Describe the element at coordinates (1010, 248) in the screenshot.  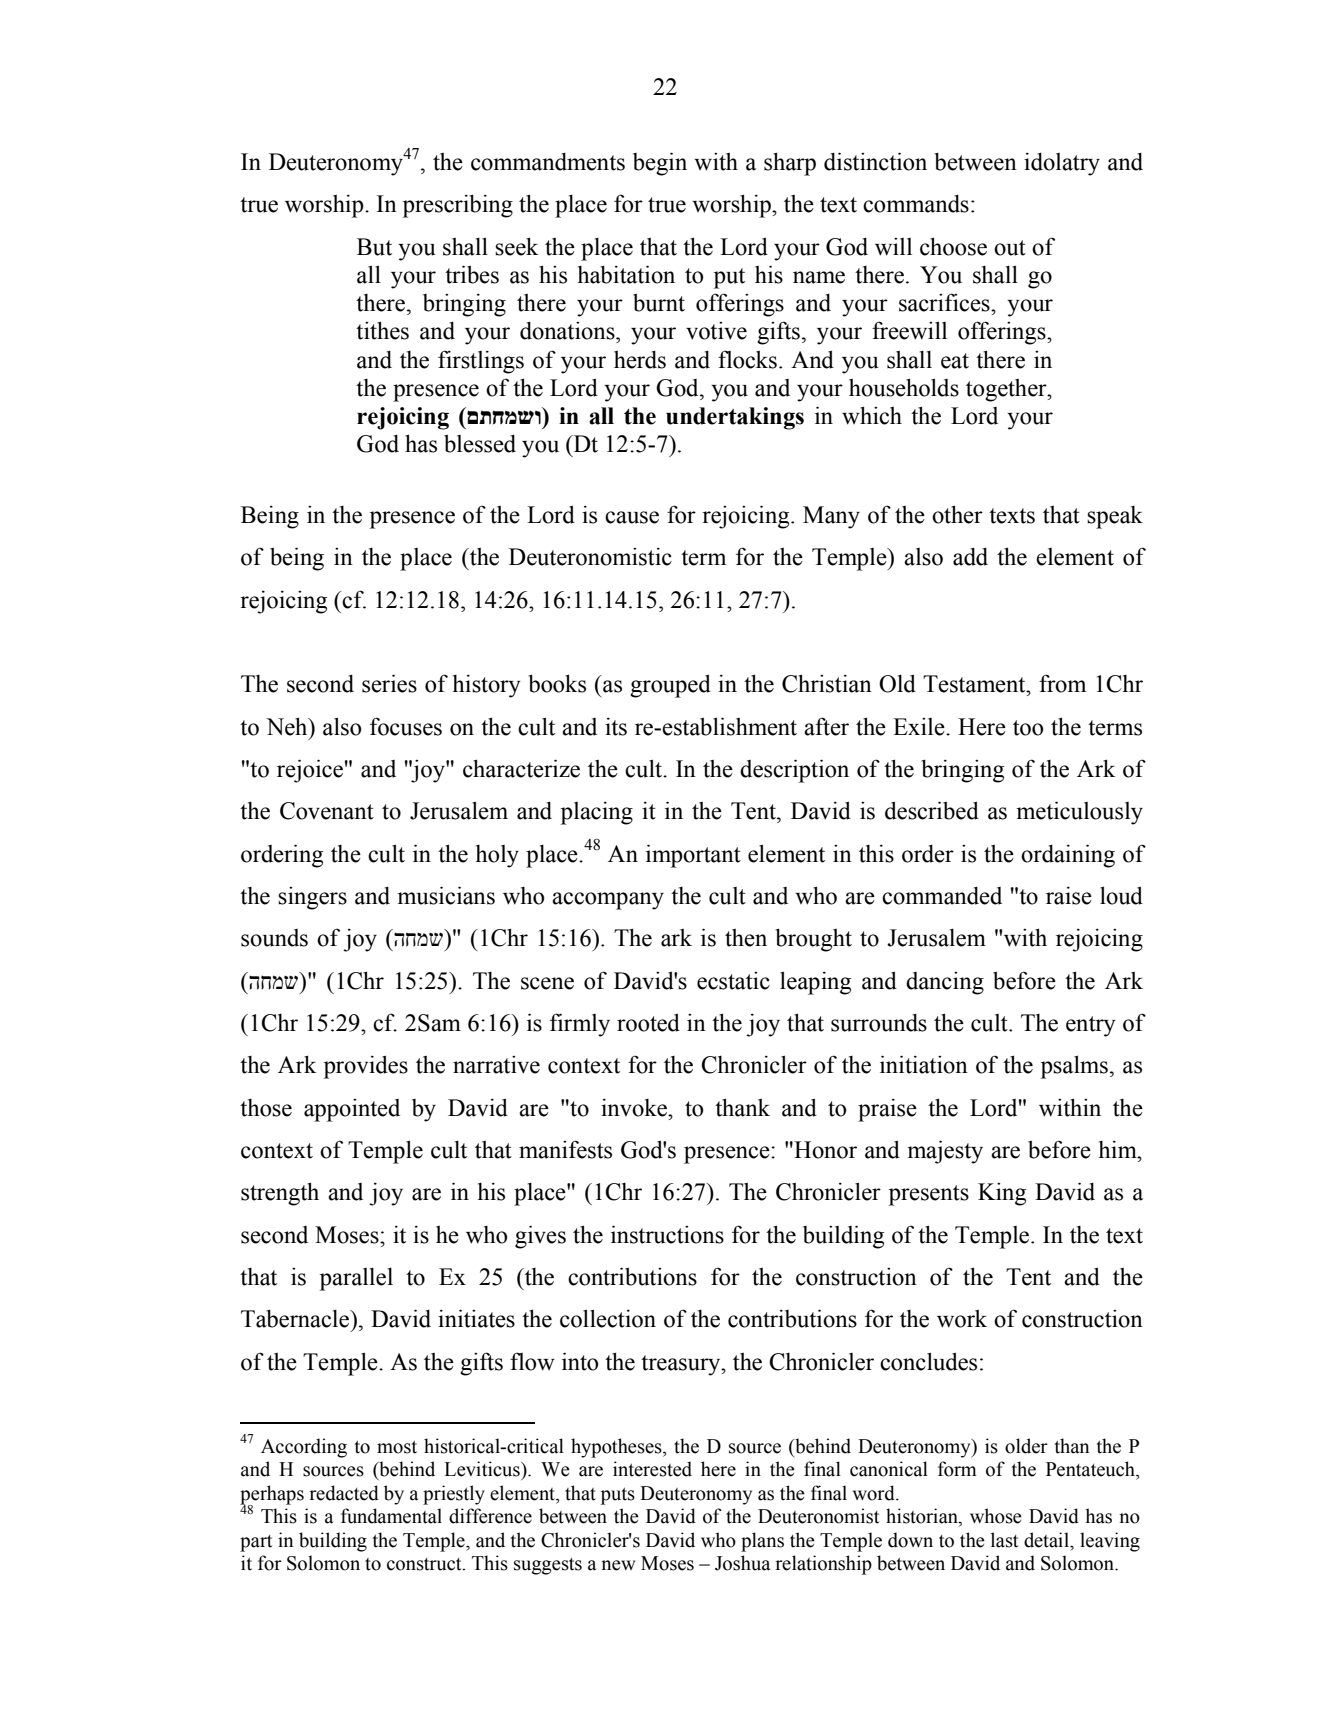
I see `out` at that location.
